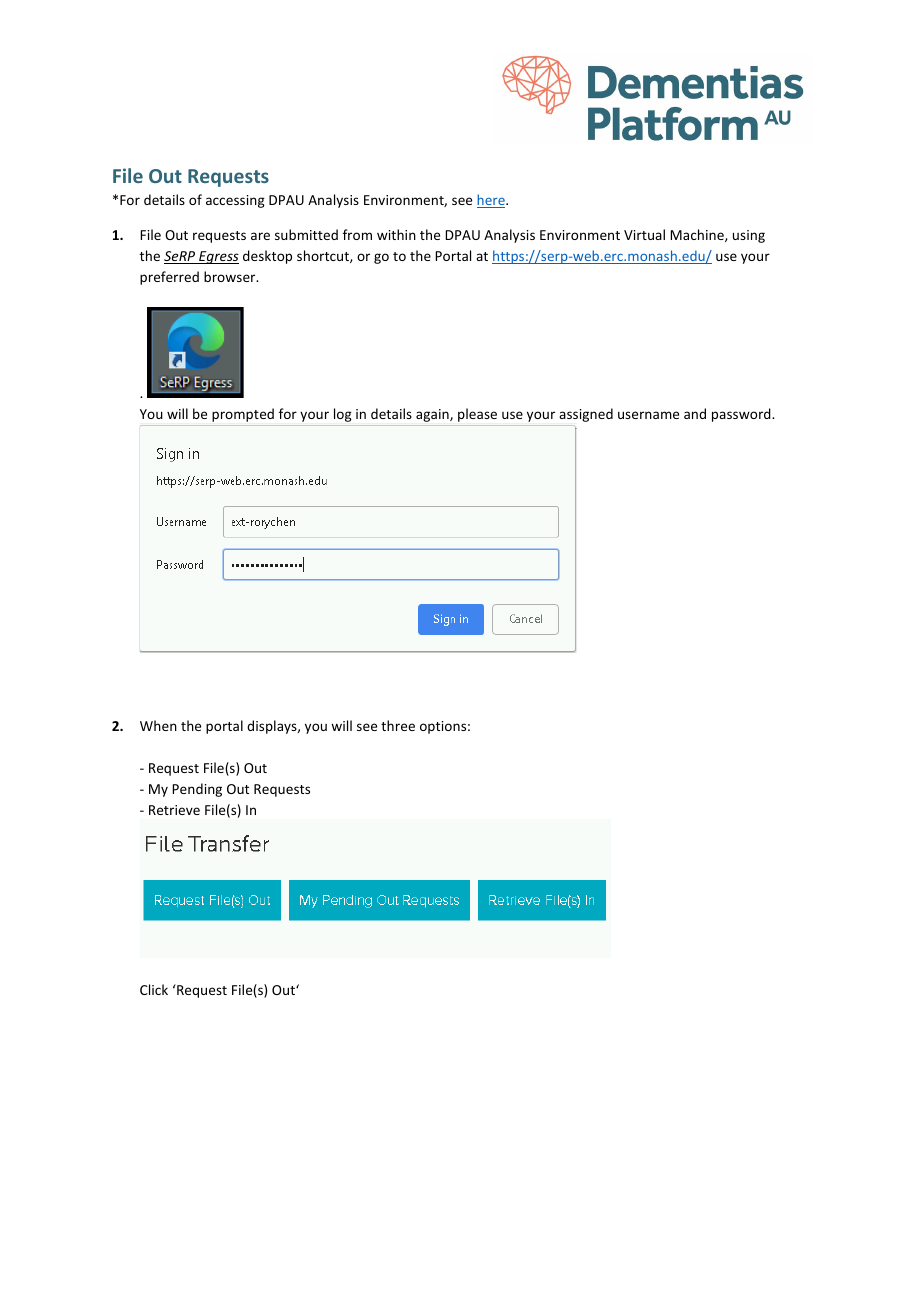 Image resolution: width=924 pixels, height=1308 pixels. I want to click on three, so click(398, 725).
